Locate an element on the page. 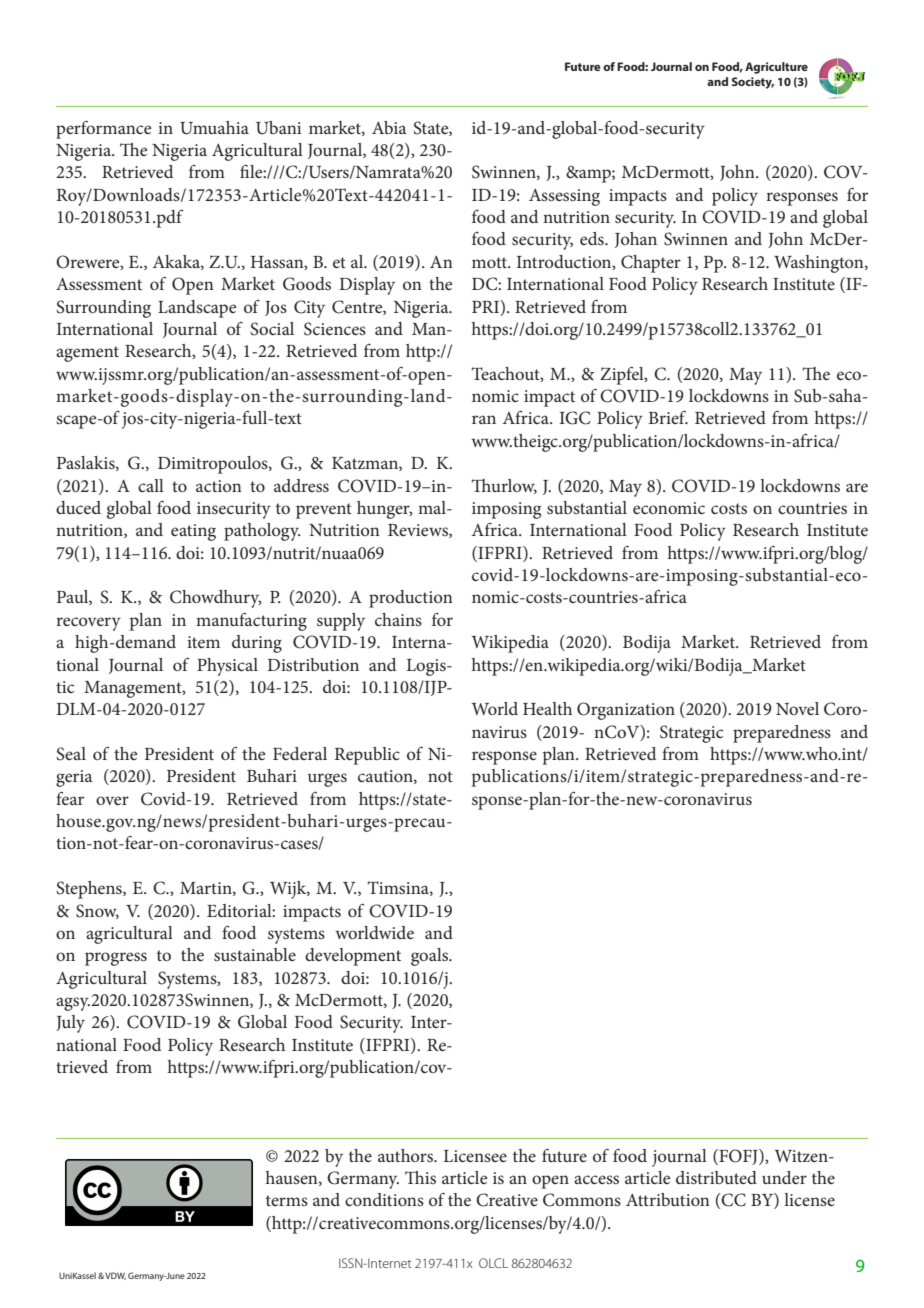  terms is located at coordinates (287, 1200).
